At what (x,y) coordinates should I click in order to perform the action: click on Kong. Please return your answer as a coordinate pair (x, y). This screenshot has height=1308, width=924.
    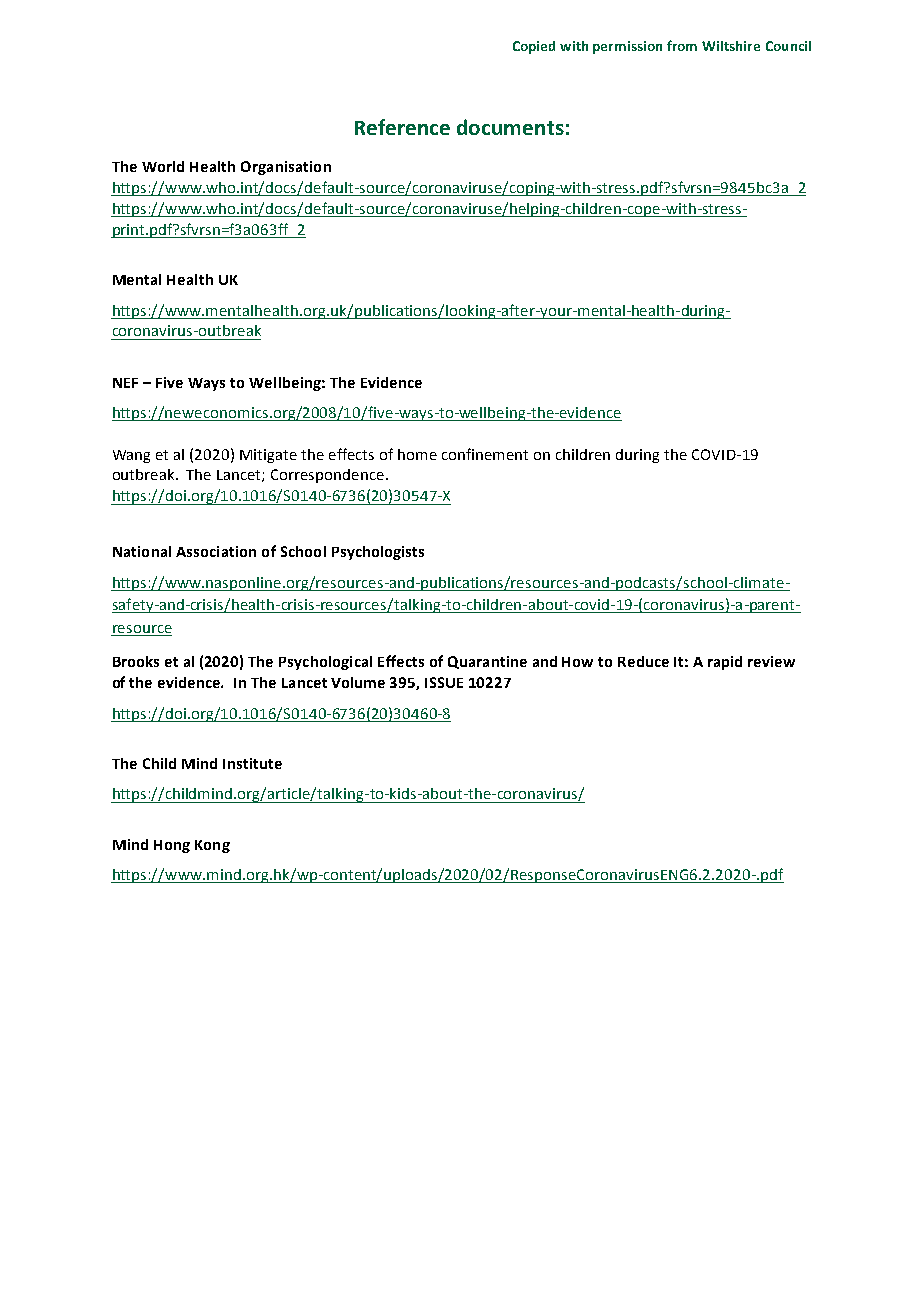
    Looking at the image, I should click on (212, 846).
